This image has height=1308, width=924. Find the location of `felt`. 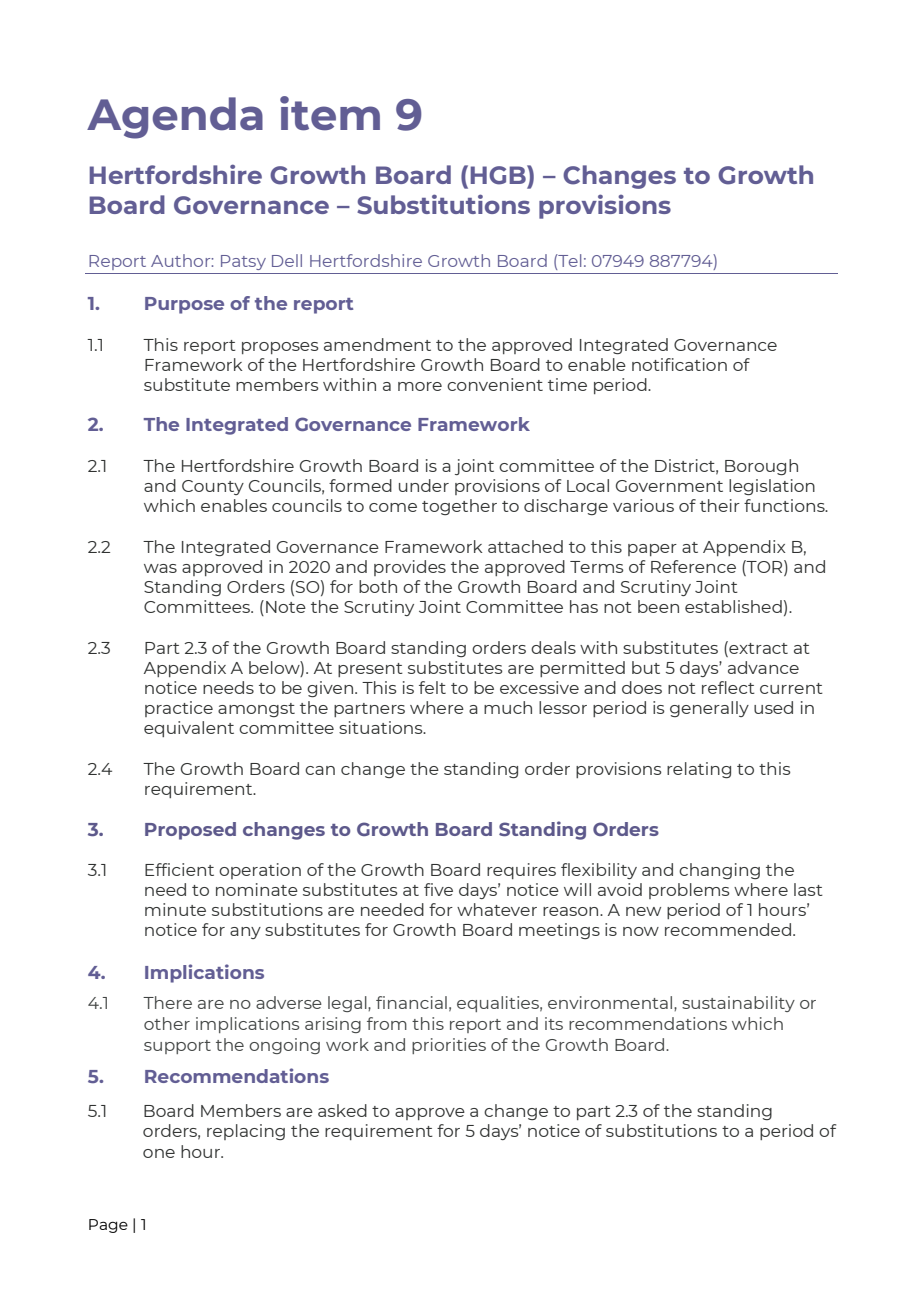

felt is located at coordinates (432, 687).
